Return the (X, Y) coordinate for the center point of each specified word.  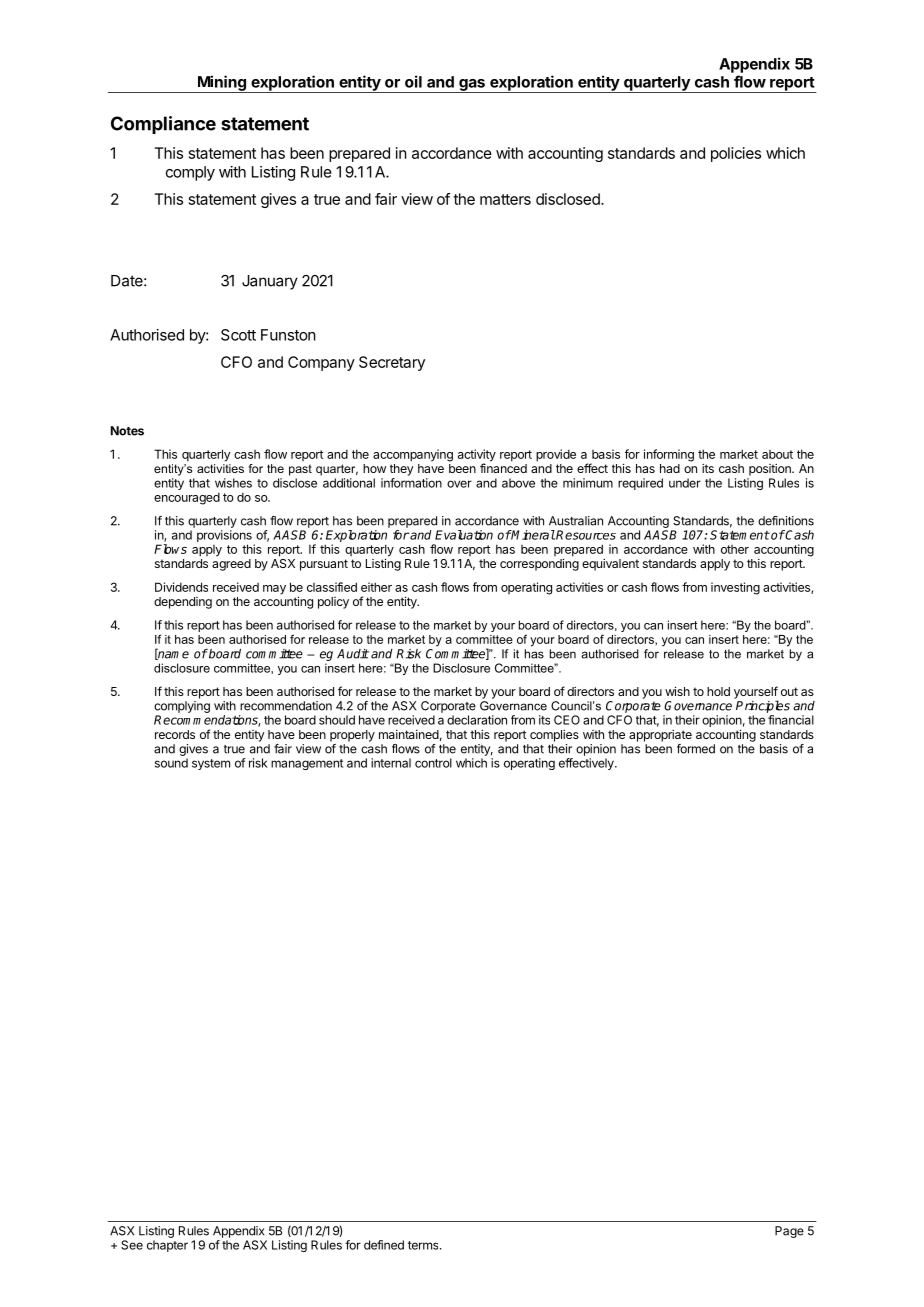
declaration (477, 720)
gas (472, 86)
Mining (221, 84)
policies (736, 154)
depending (183, 603)
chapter (167, 1246)
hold (718, 691)
